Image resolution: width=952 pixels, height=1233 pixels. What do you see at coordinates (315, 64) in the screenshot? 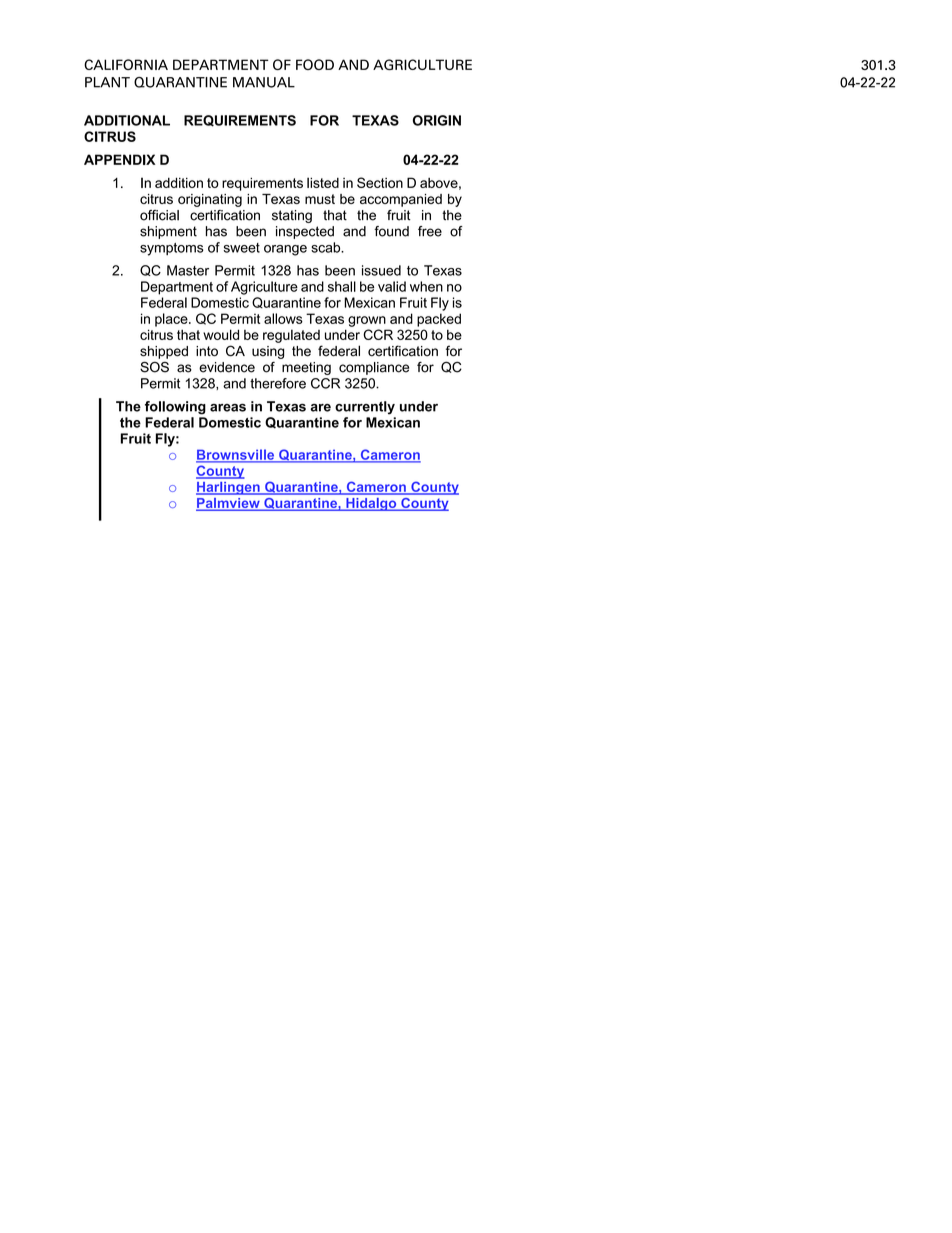
I see `FOOD` at bounding box center [315, 64].
